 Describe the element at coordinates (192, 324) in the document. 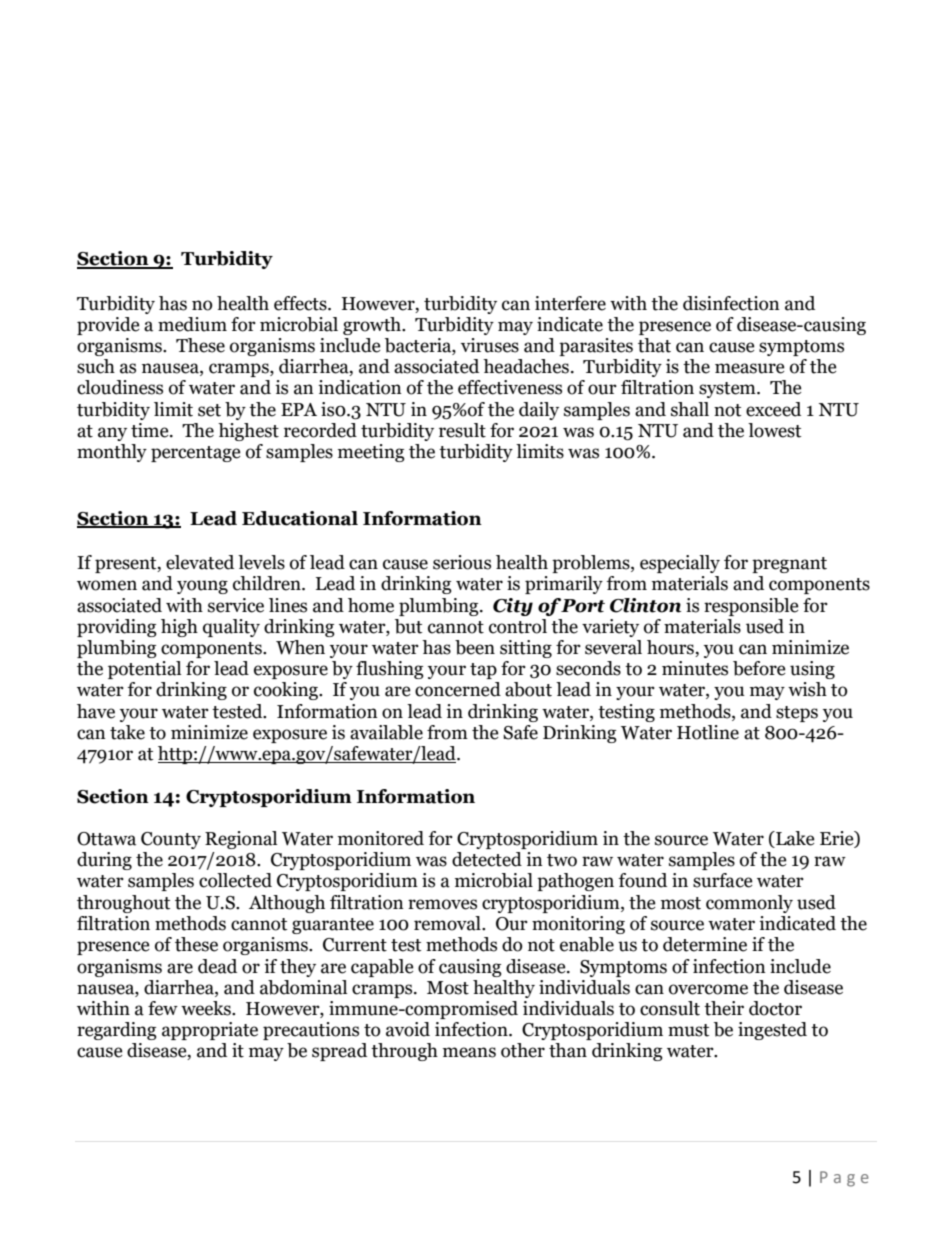

I see `medium` at that location.
